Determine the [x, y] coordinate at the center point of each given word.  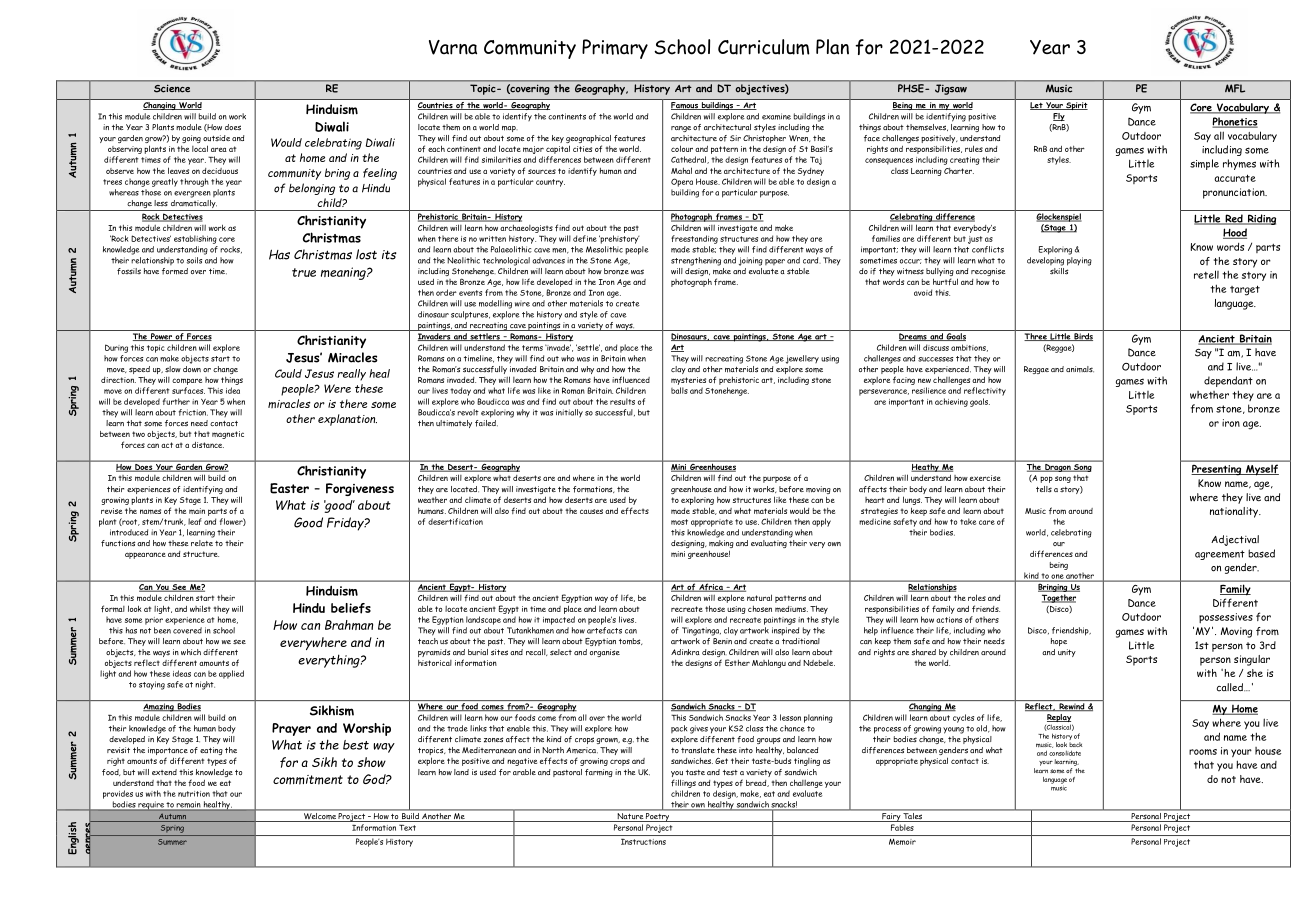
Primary [615, 49]
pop [1046, 479]
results [622, 401]
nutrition [194, 794]
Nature [630, 817]
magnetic [228, 435]
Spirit [1076, 106]
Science [172, 88]
